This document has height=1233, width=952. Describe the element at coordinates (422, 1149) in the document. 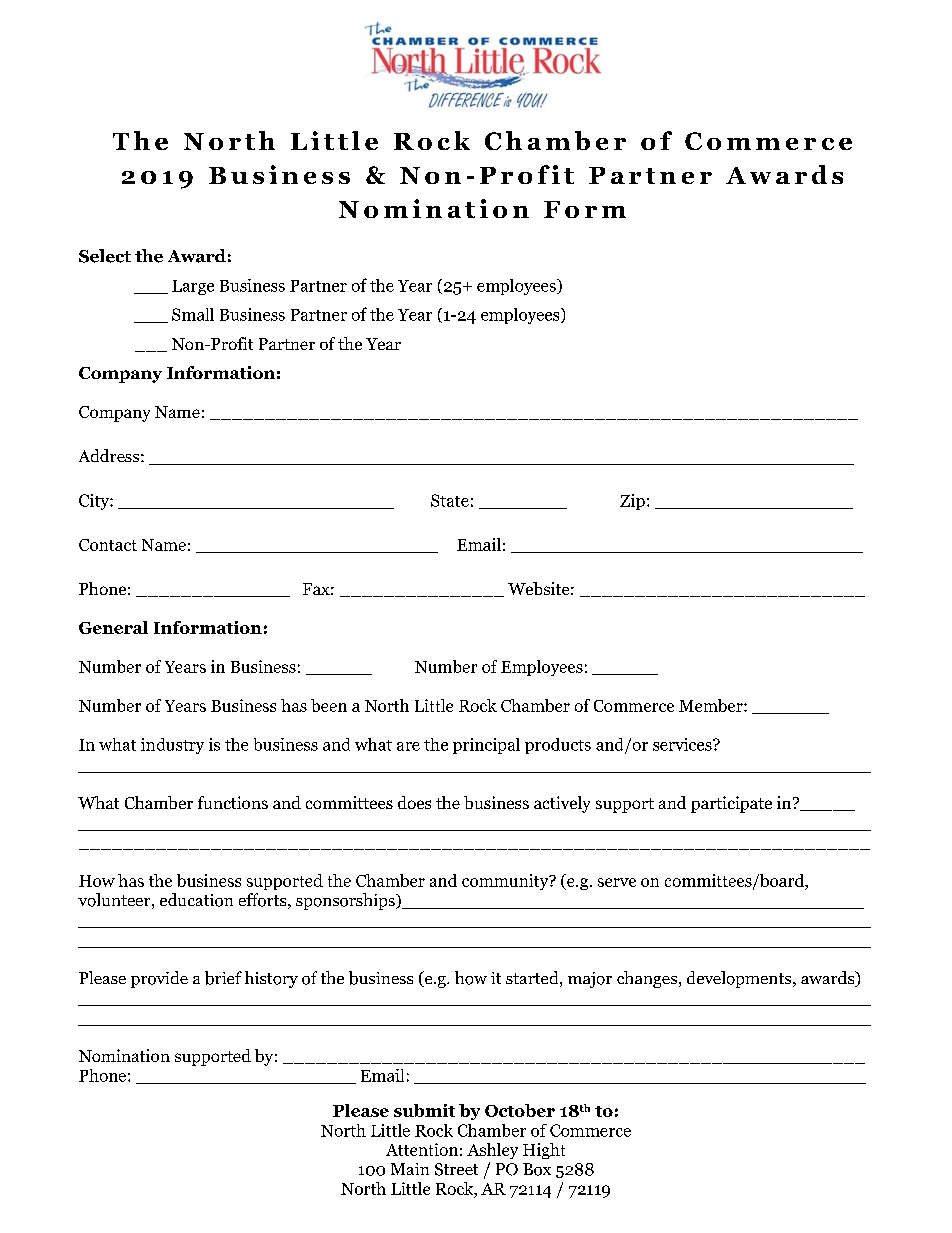

I see `Attention` at that location.
